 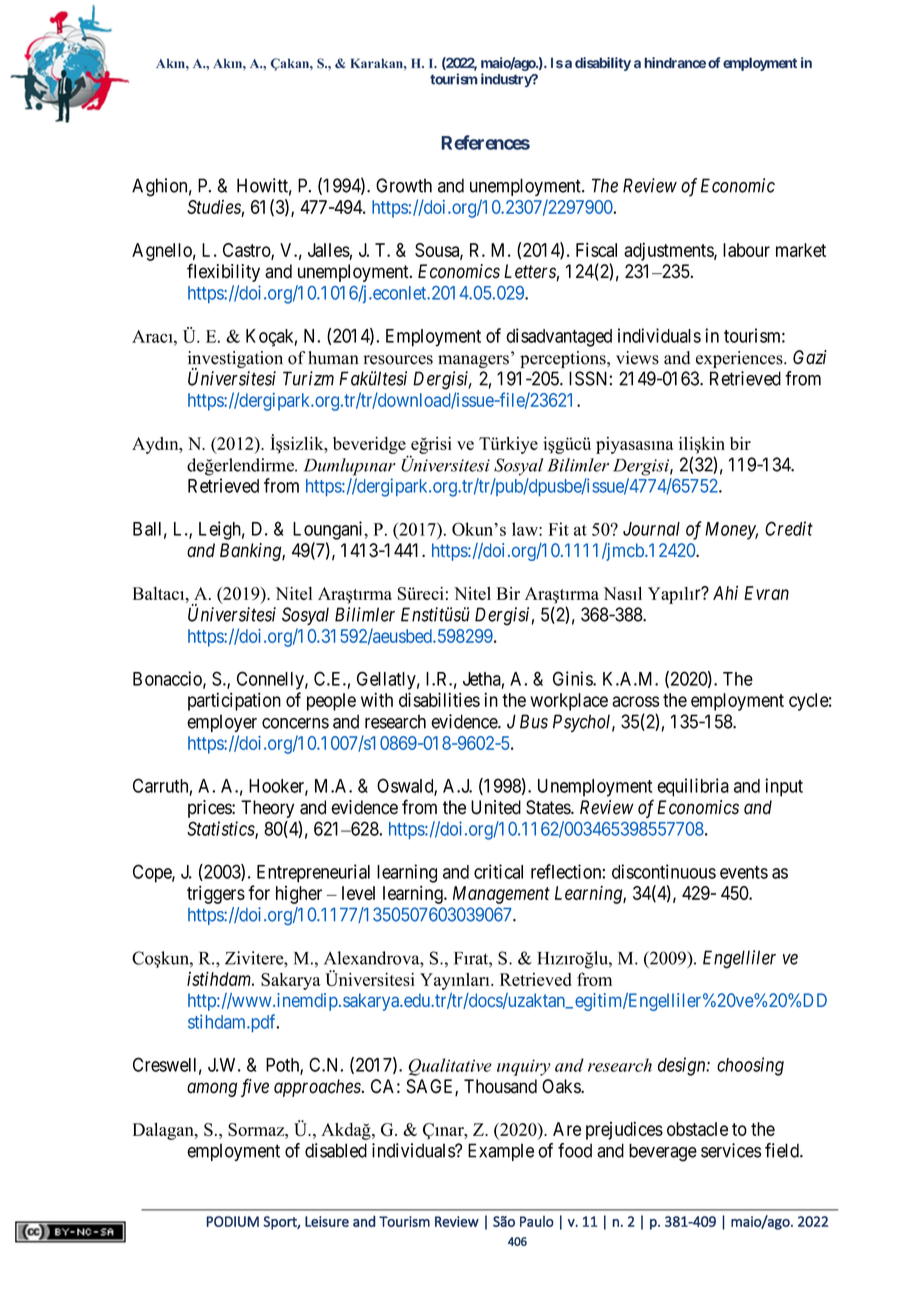 I want to click on investigation, so click(x=235, y=360).
